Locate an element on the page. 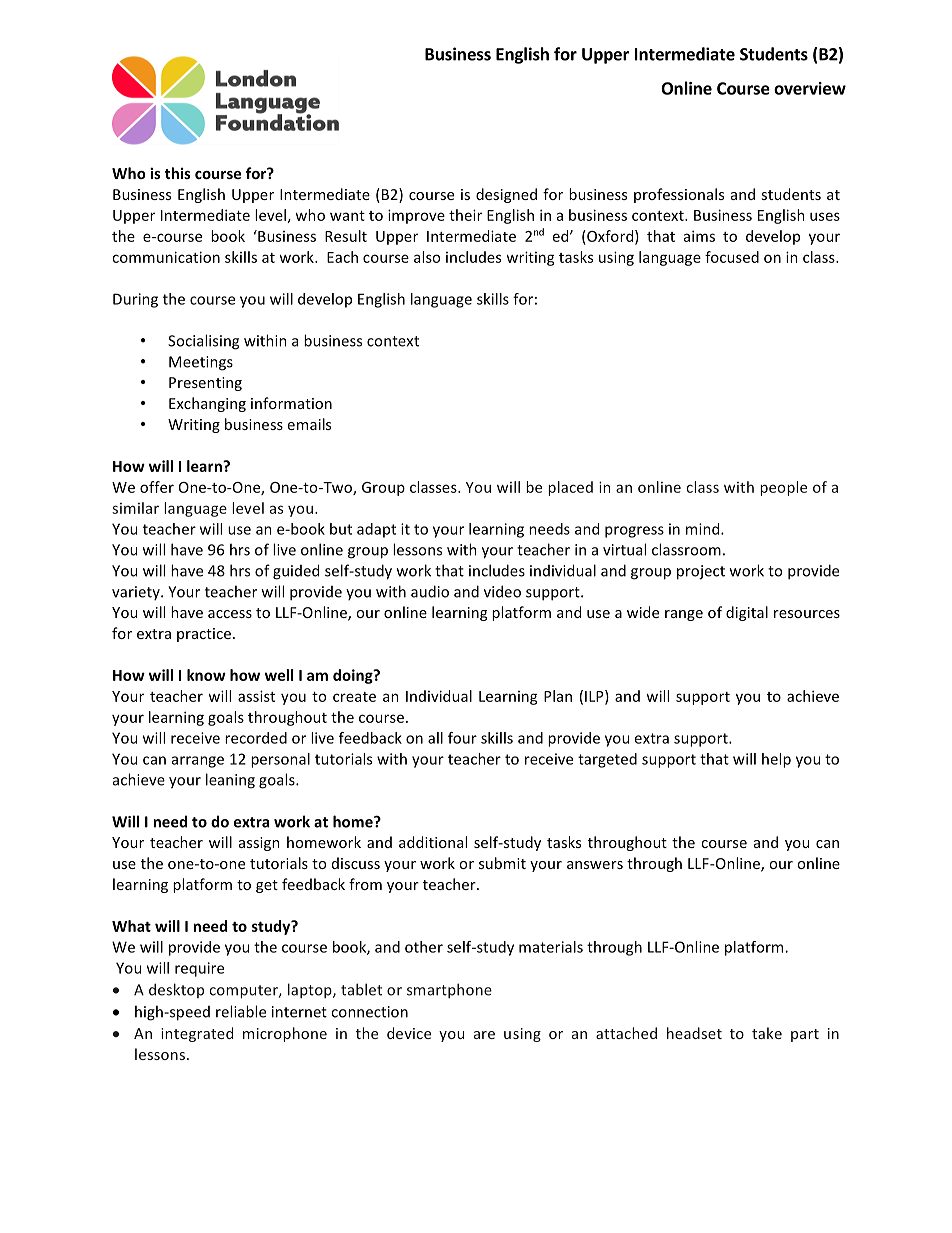 The height and width of the image is (1233, 952). video is located at coordinates (502, 591).
